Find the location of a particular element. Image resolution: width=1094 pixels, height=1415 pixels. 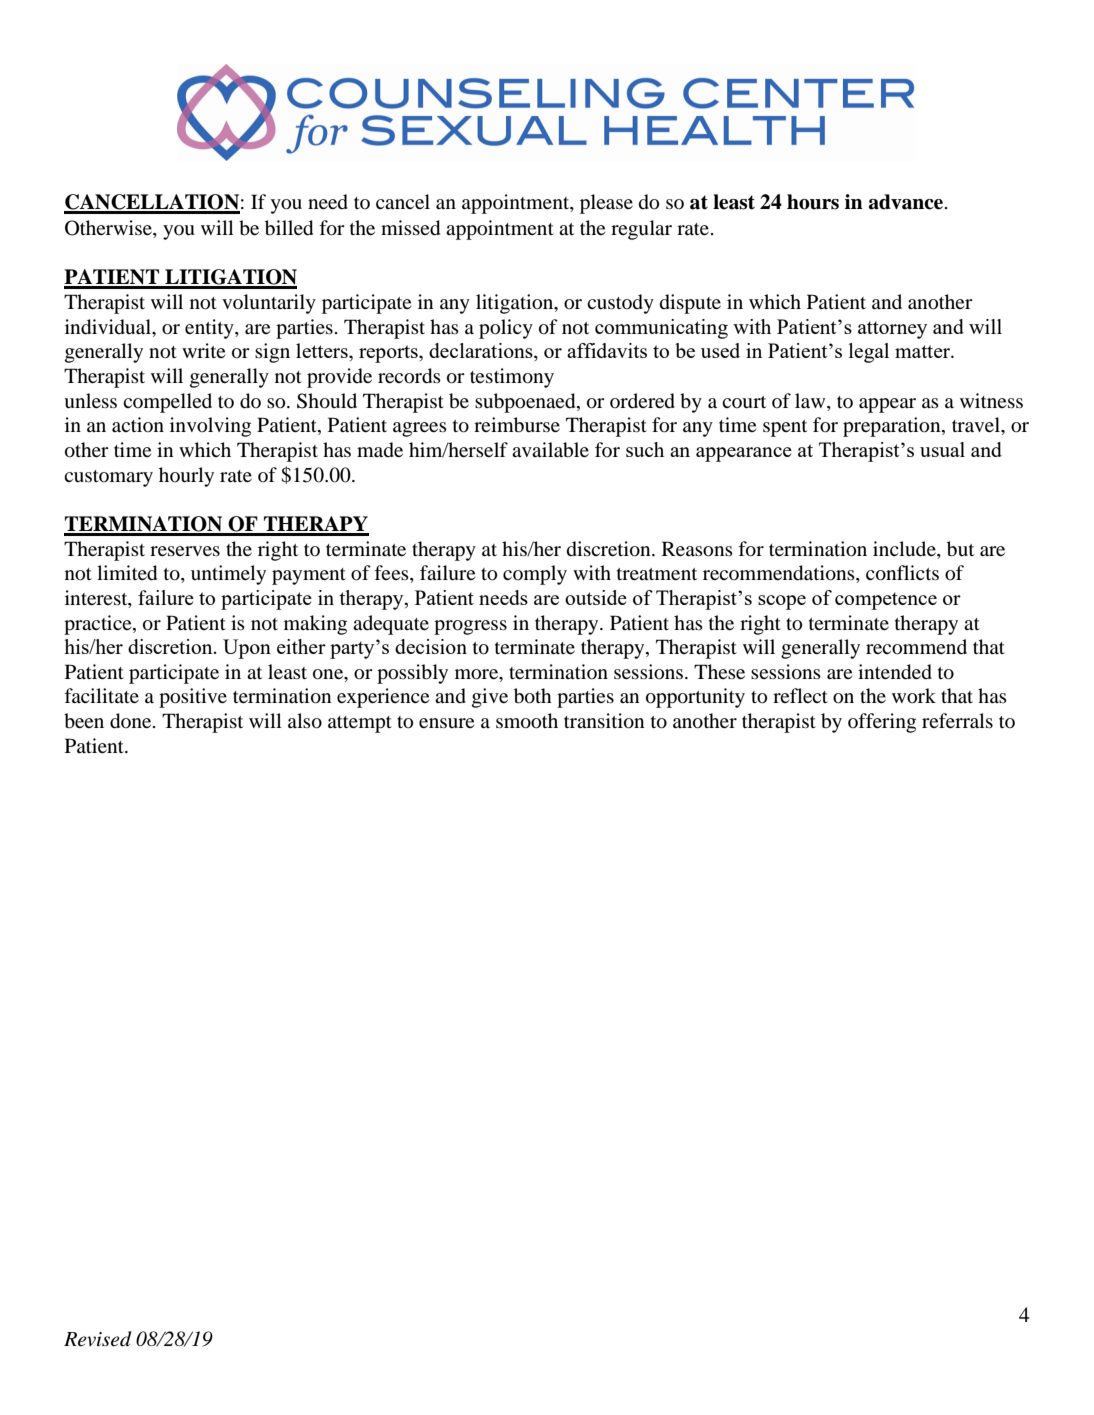

available is located at coordinates (550, 450).
